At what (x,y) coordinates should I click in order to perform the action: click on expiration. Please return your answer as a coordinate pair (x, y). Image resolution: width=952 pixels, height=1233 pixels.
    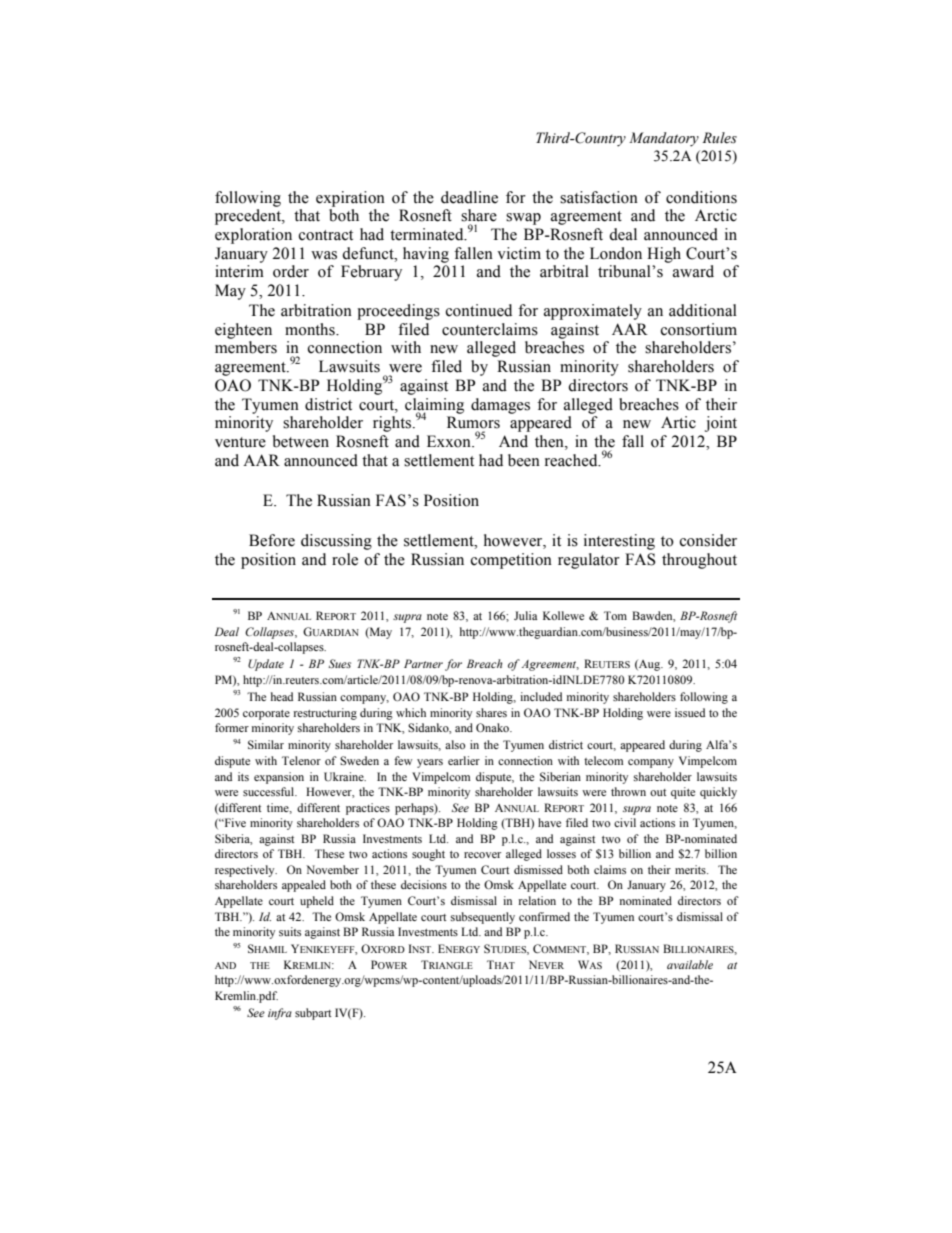
    Looking at the image, I should click on (350, 199).
